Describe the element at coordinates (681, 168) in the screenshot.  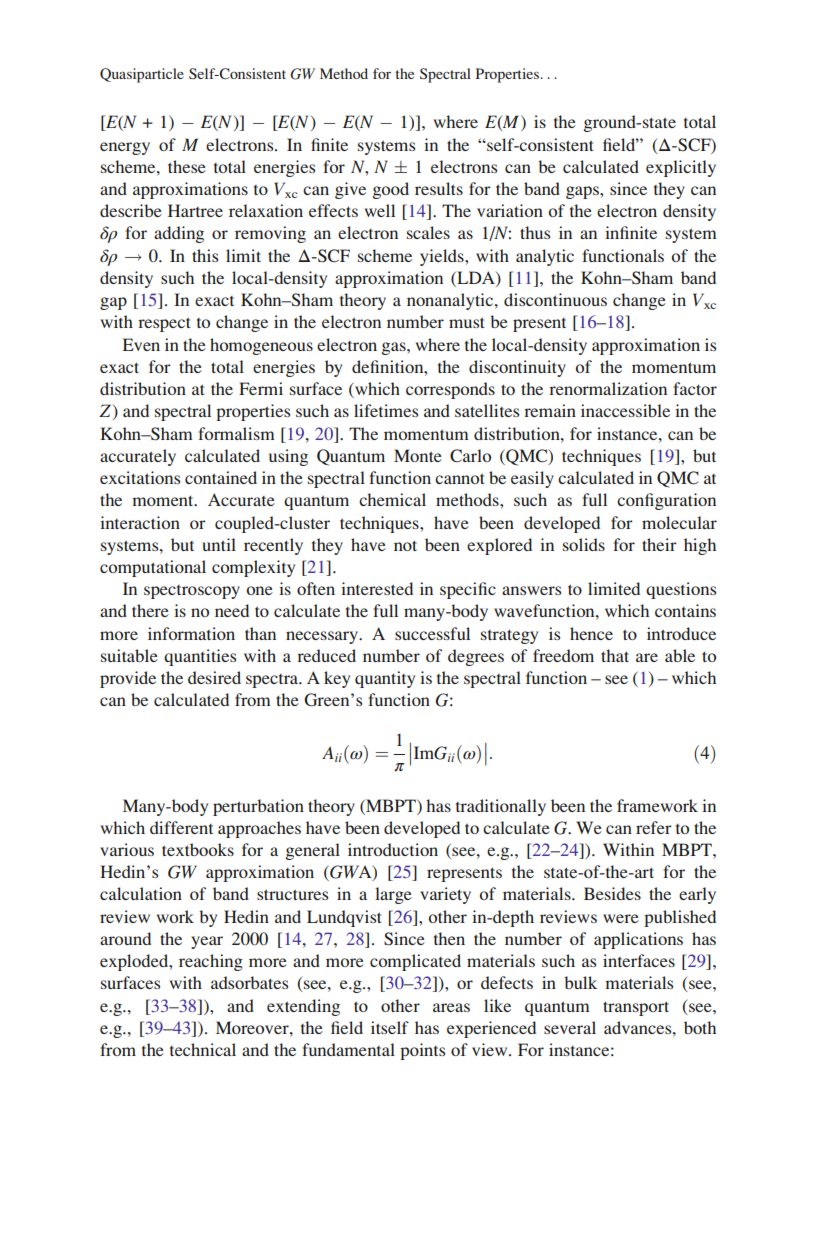
I see `explicitly` at that location.
